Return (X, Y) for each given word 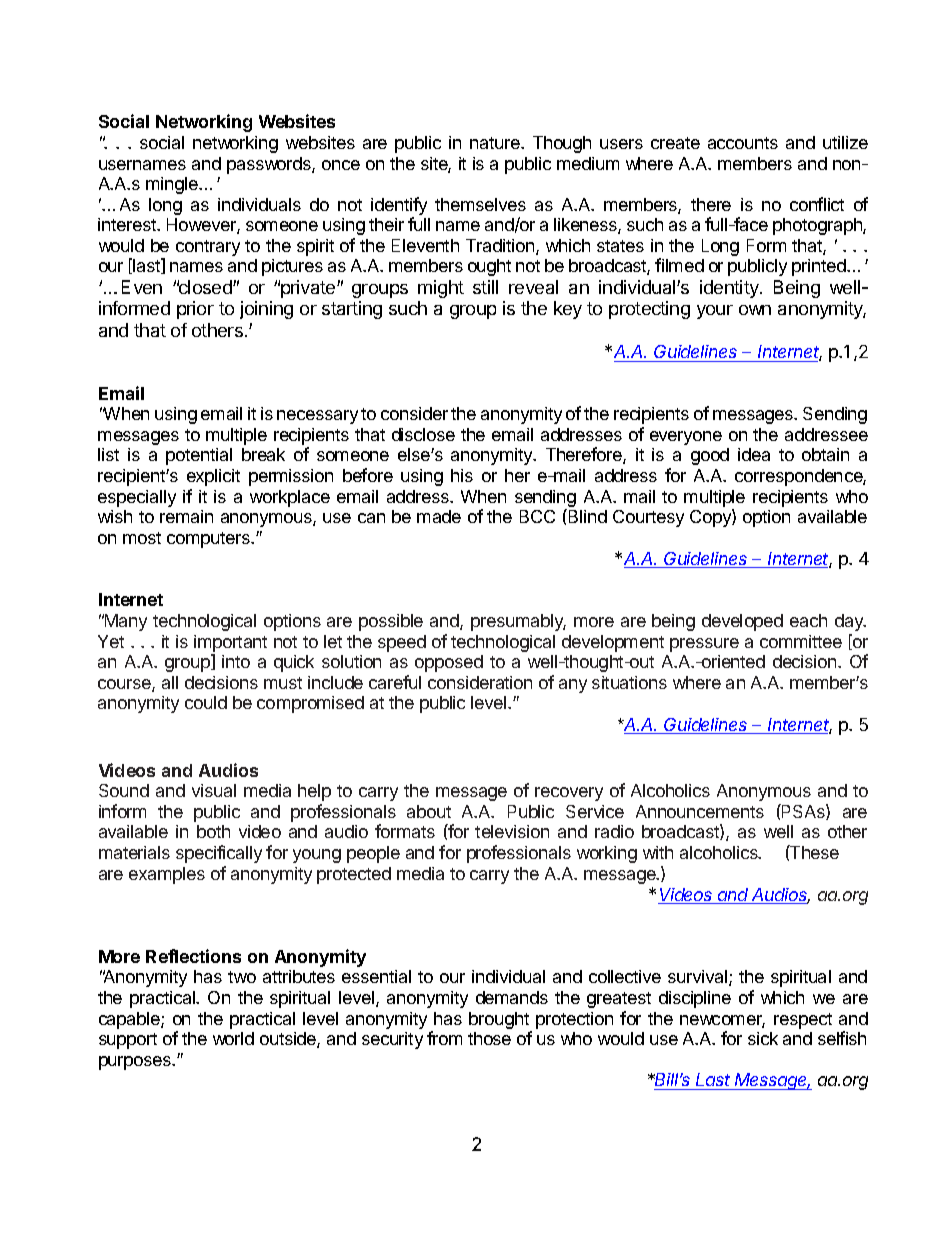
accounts (743, 143)
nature (496, 143)
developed (742, 622)
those (489, 1038)
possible (391, 622)
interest (128, 224)
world (233, 1038)
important (230, 643)
